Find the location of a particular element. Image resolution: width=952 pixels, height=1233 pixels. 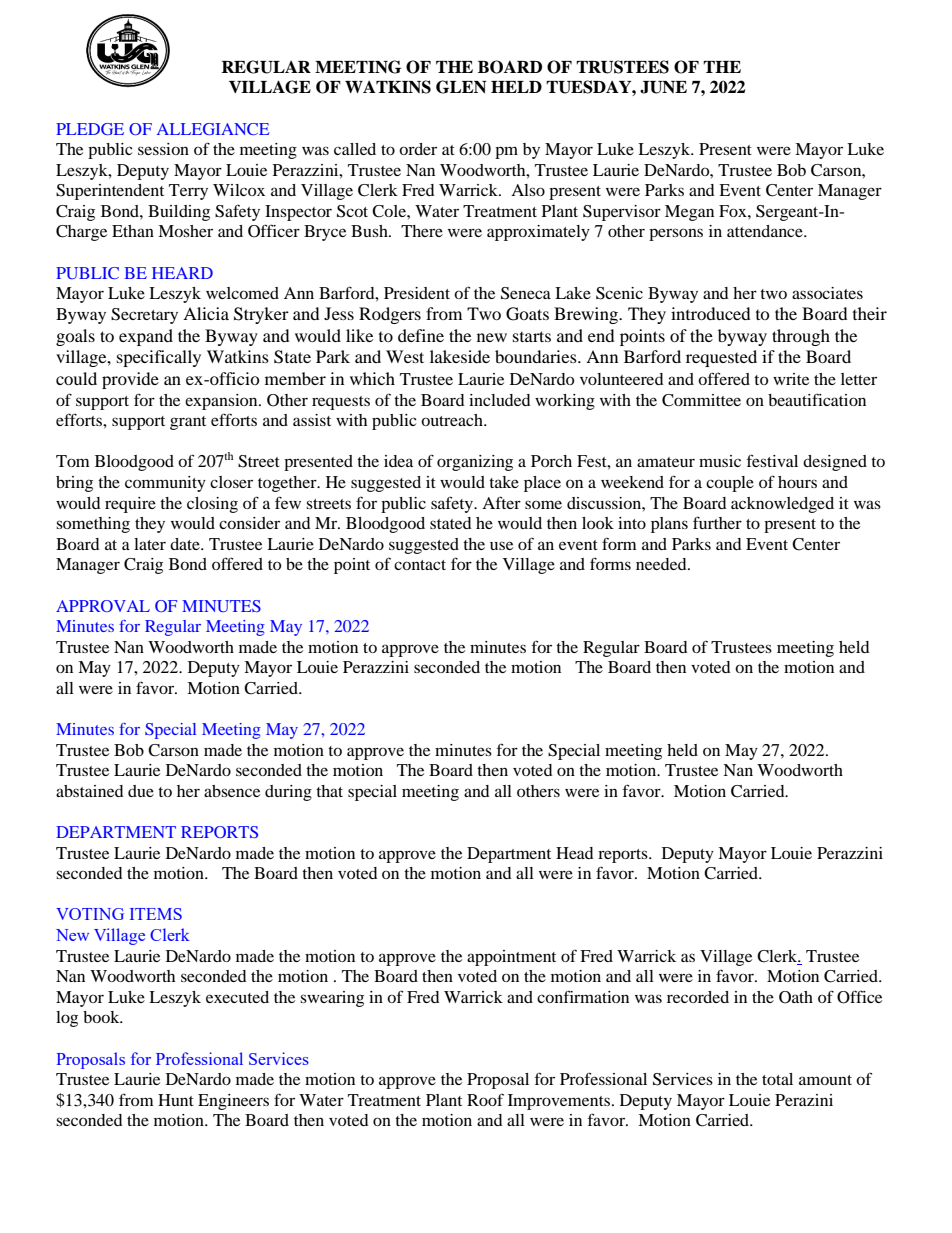

Roof is located at coordinates (485, 1099).
